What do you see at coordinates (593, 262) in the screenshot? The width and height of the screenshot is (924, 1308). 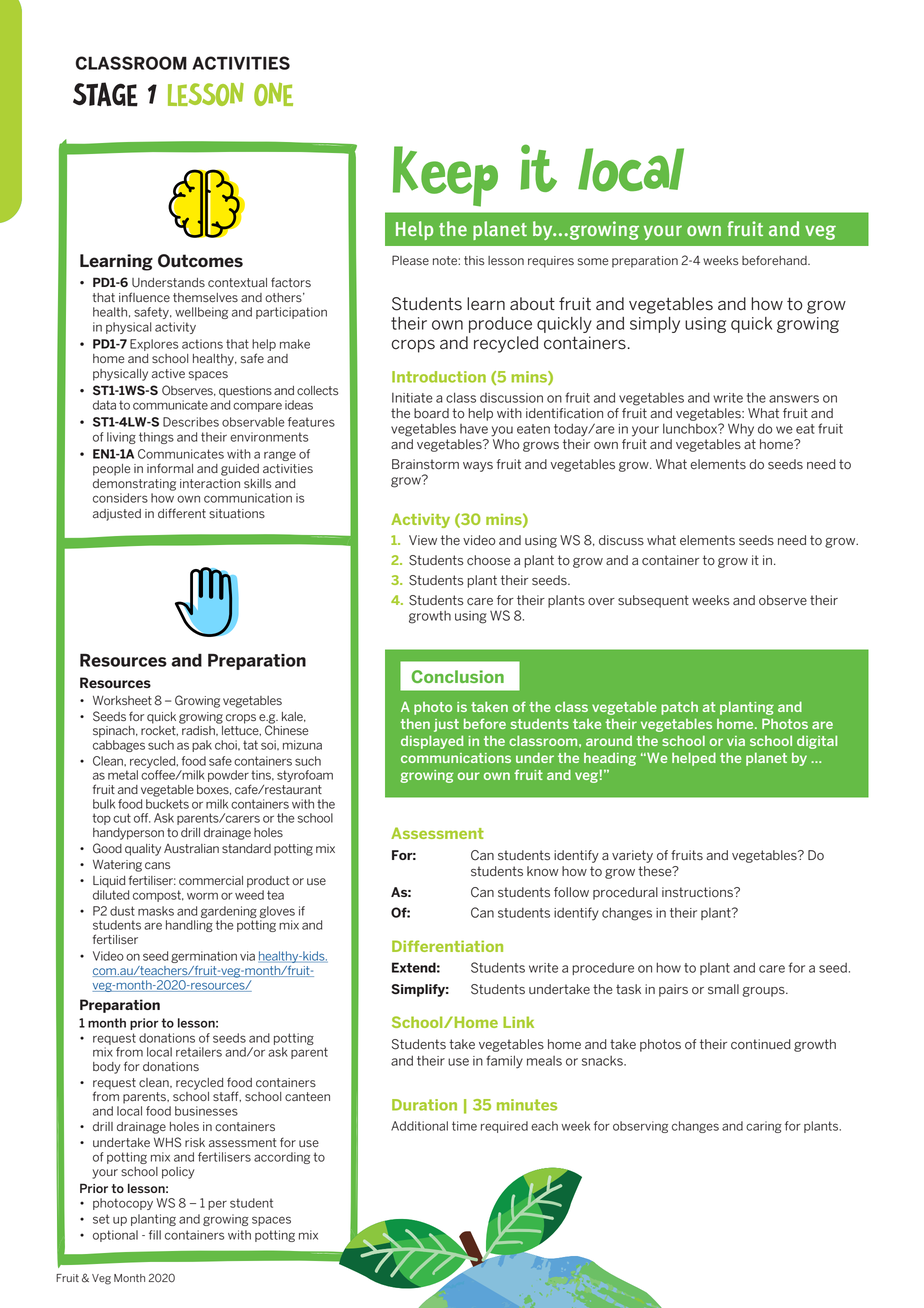 I see `some` at bounding box center [593, 262].
